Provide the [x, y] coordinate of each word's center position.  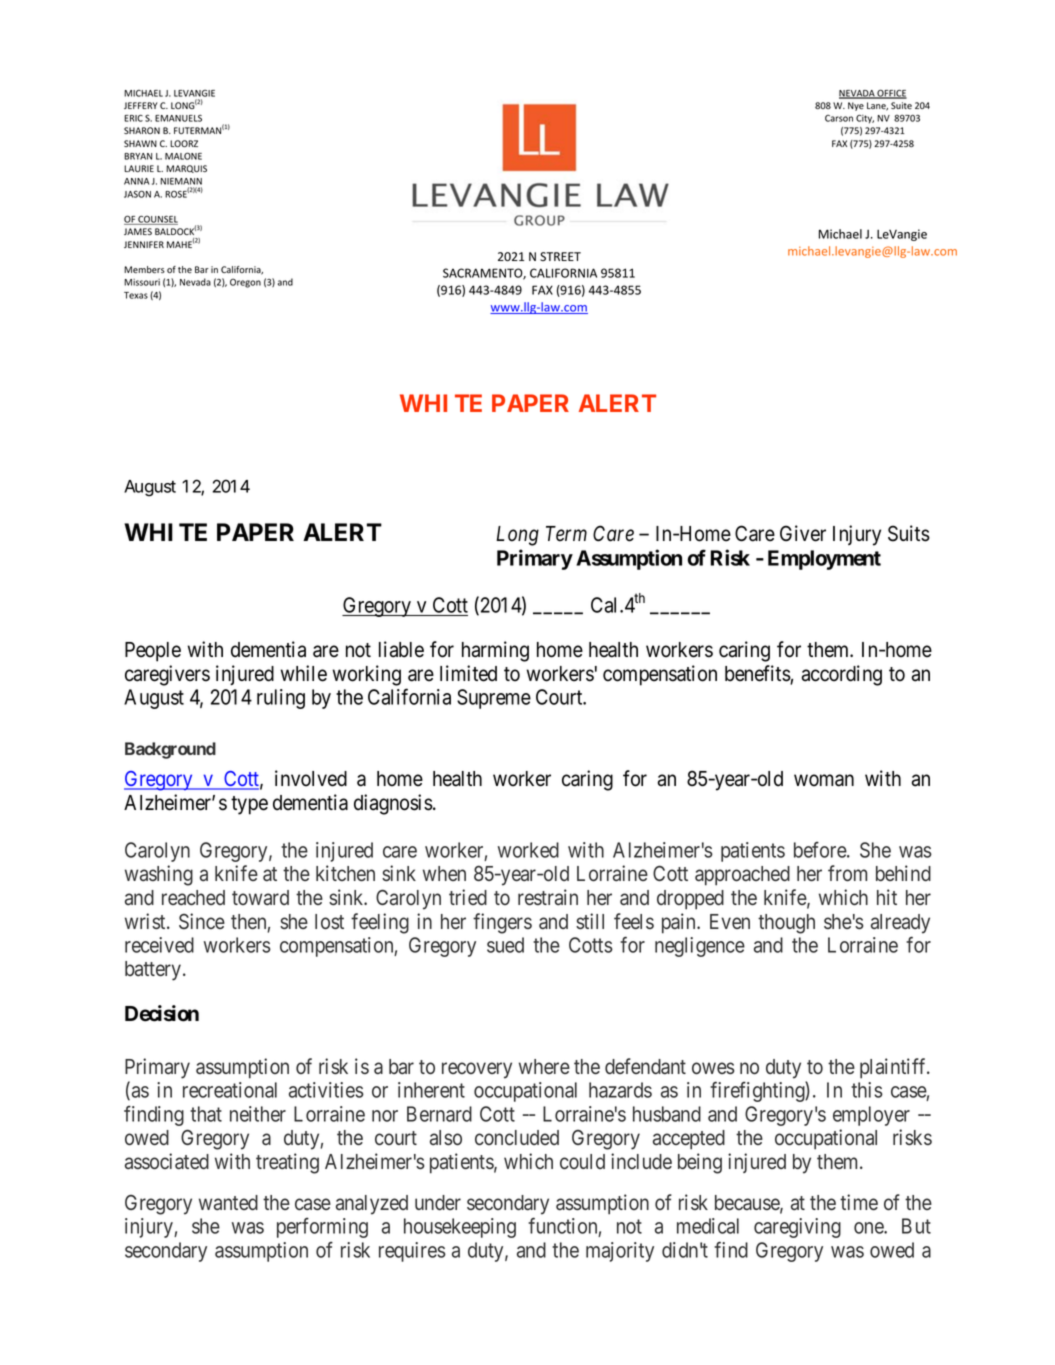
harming [495, 651]
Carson [839, 118]
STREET [560, 256]
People [153, 652]
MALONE [183, 156]
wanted [228, 1203]
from [847, 873]
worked [528, 850]
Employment [824, 560]
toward [260, 898]
